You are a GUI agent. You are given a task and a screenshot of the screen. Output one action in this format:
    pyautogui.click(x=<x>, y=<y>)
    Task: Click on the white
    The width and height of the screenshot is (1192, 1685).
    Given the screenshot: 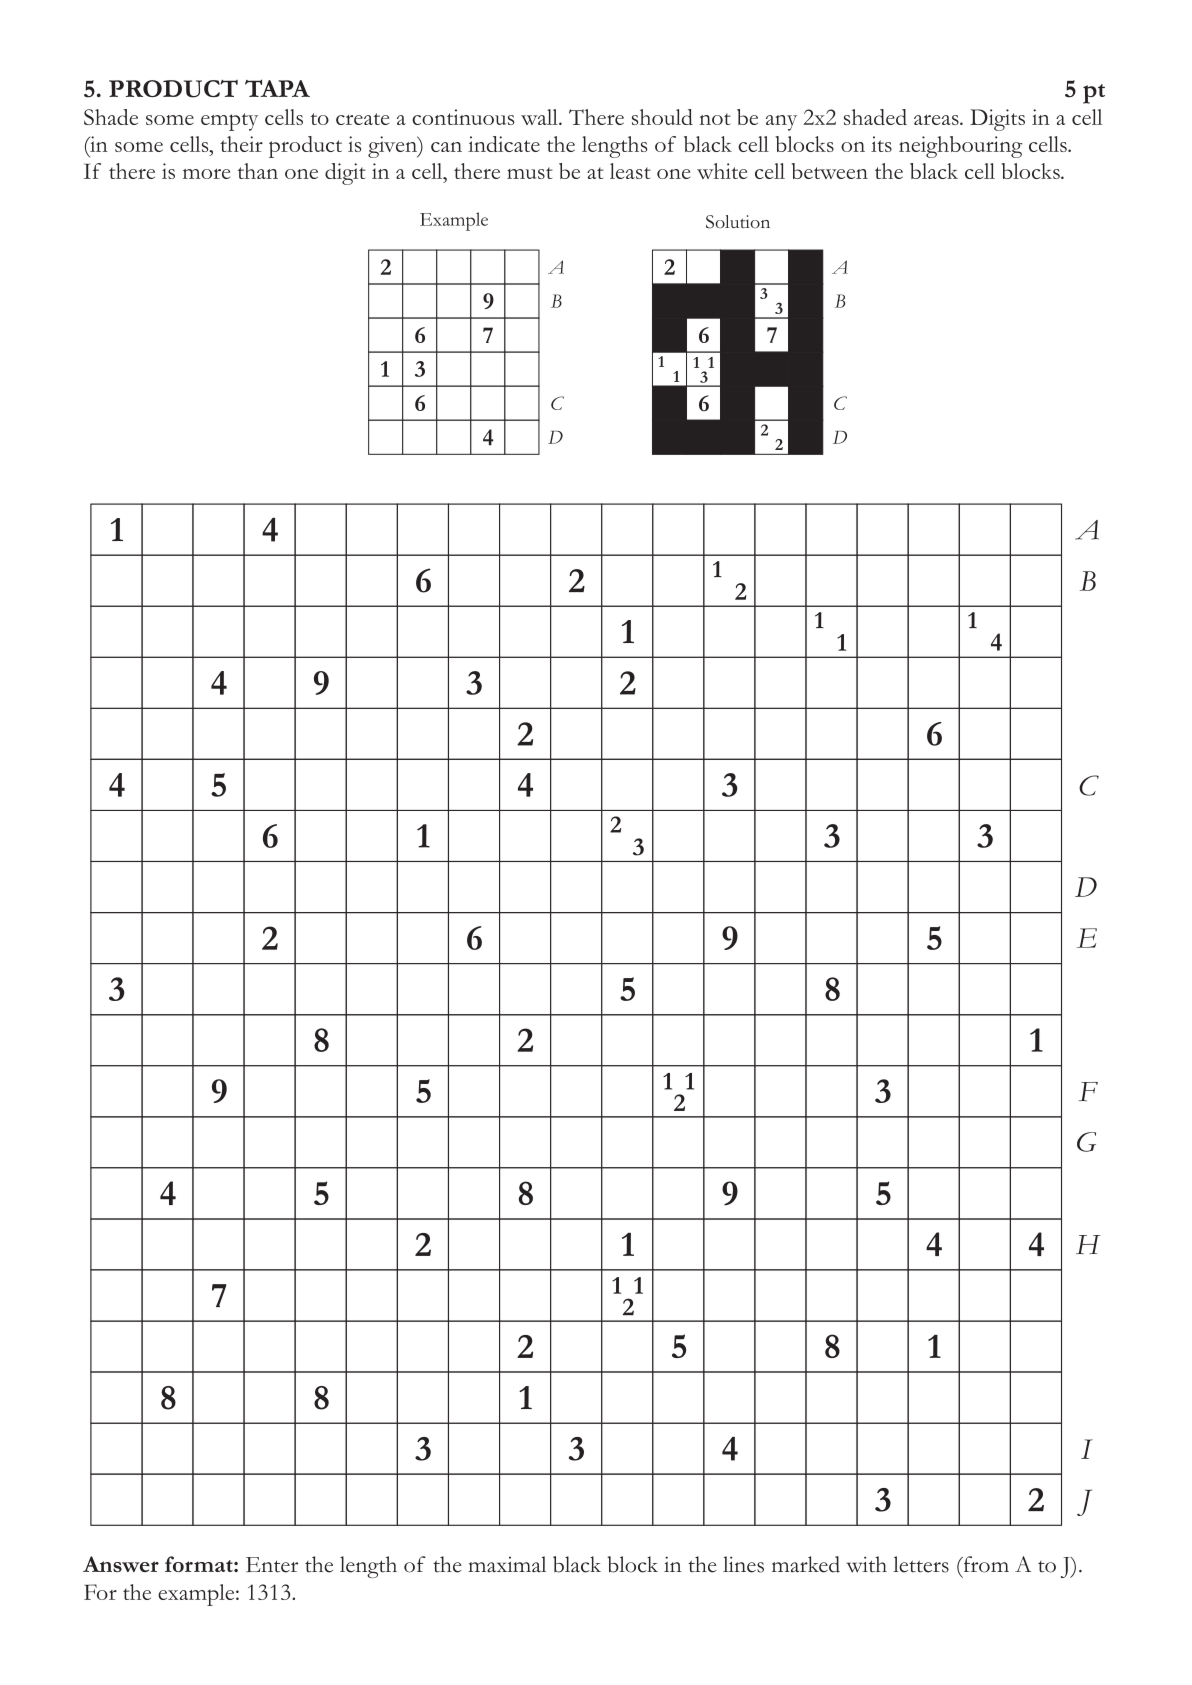 What is the action you would take?
    pyautogui.click(x=722, y=171)
